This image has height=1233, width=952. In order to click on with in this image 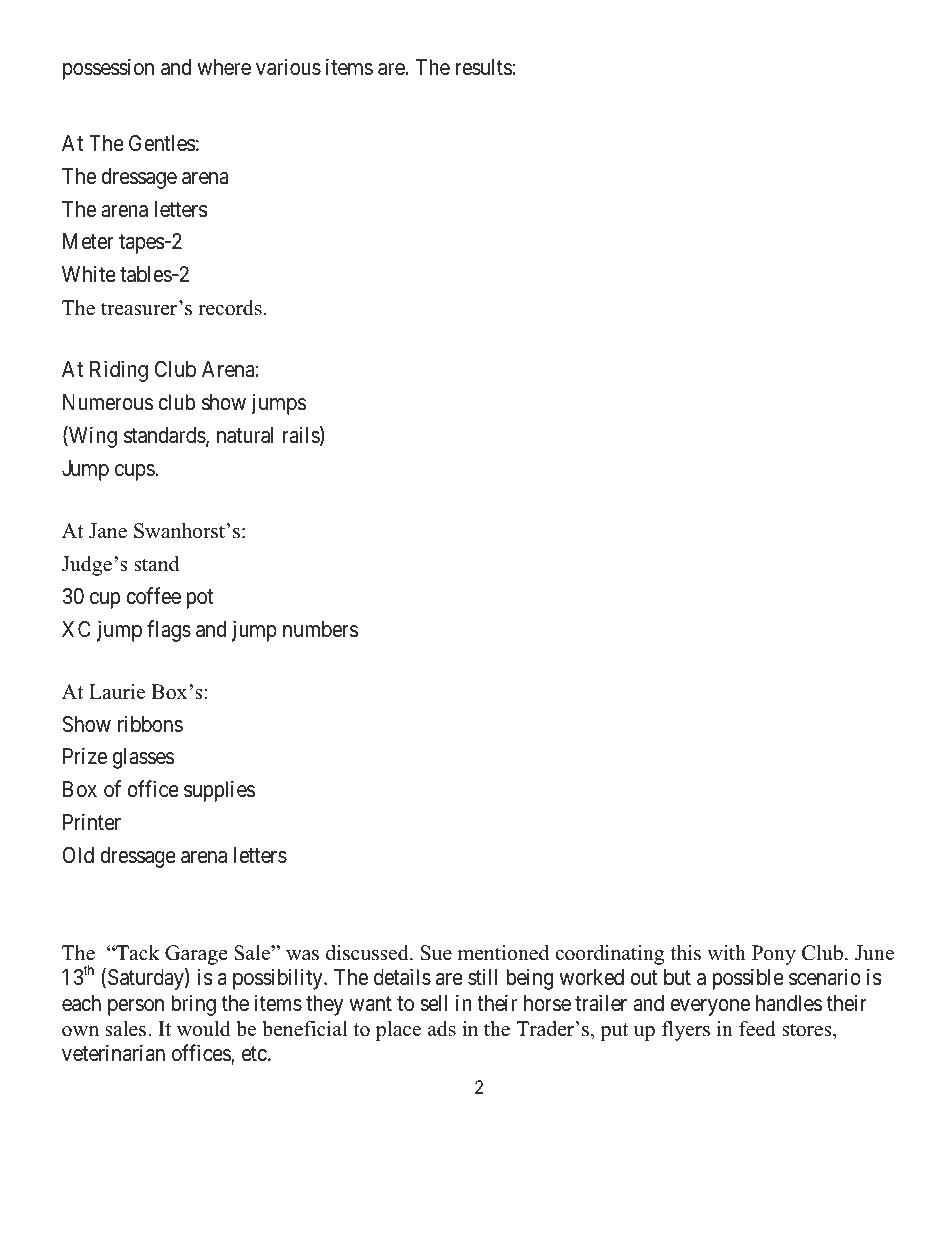, I will do `click(726, 952)`.
